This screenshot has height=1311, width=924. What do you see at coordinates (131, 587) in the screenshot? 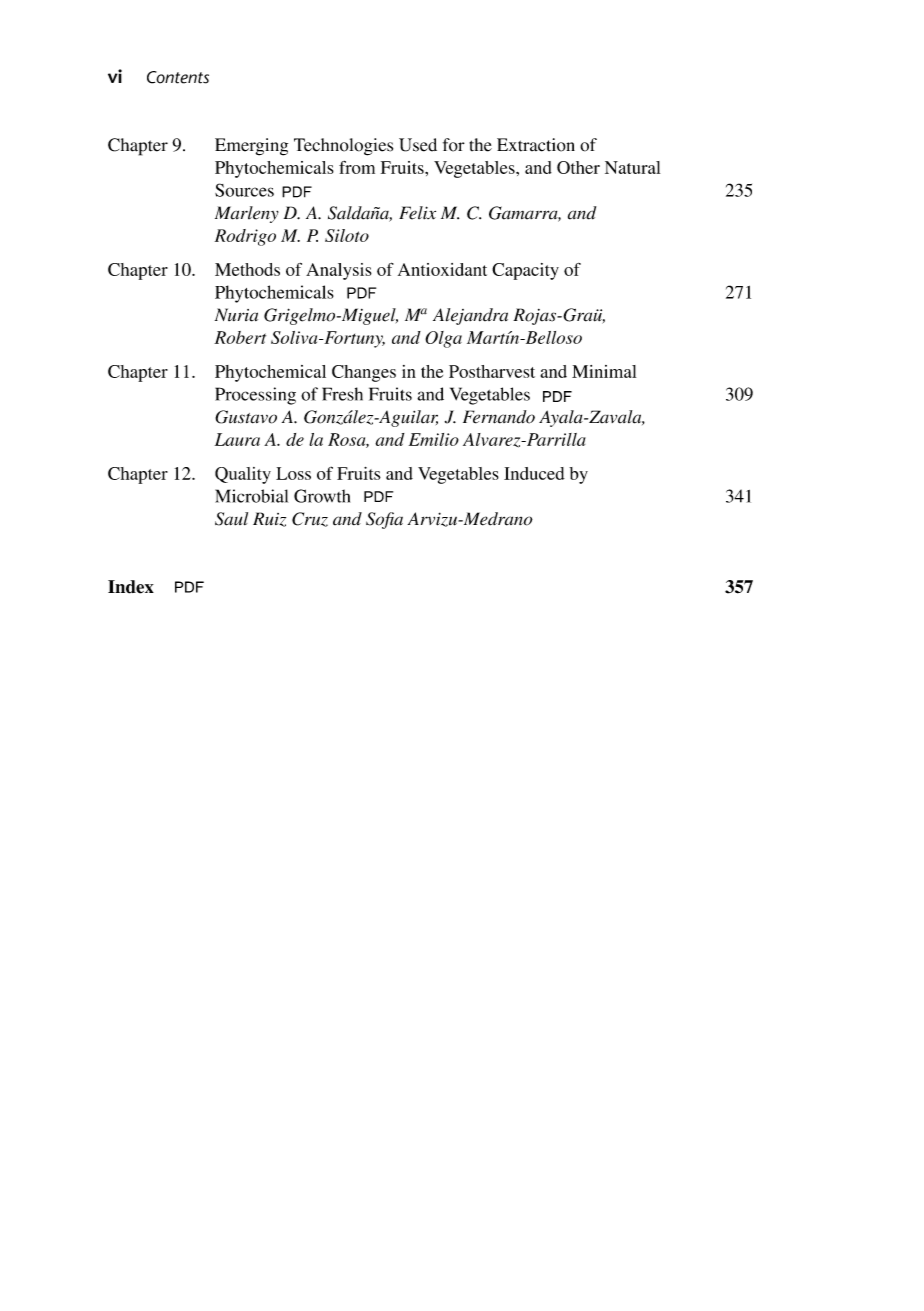
I see `Index` at bounding box center [131, 587].
